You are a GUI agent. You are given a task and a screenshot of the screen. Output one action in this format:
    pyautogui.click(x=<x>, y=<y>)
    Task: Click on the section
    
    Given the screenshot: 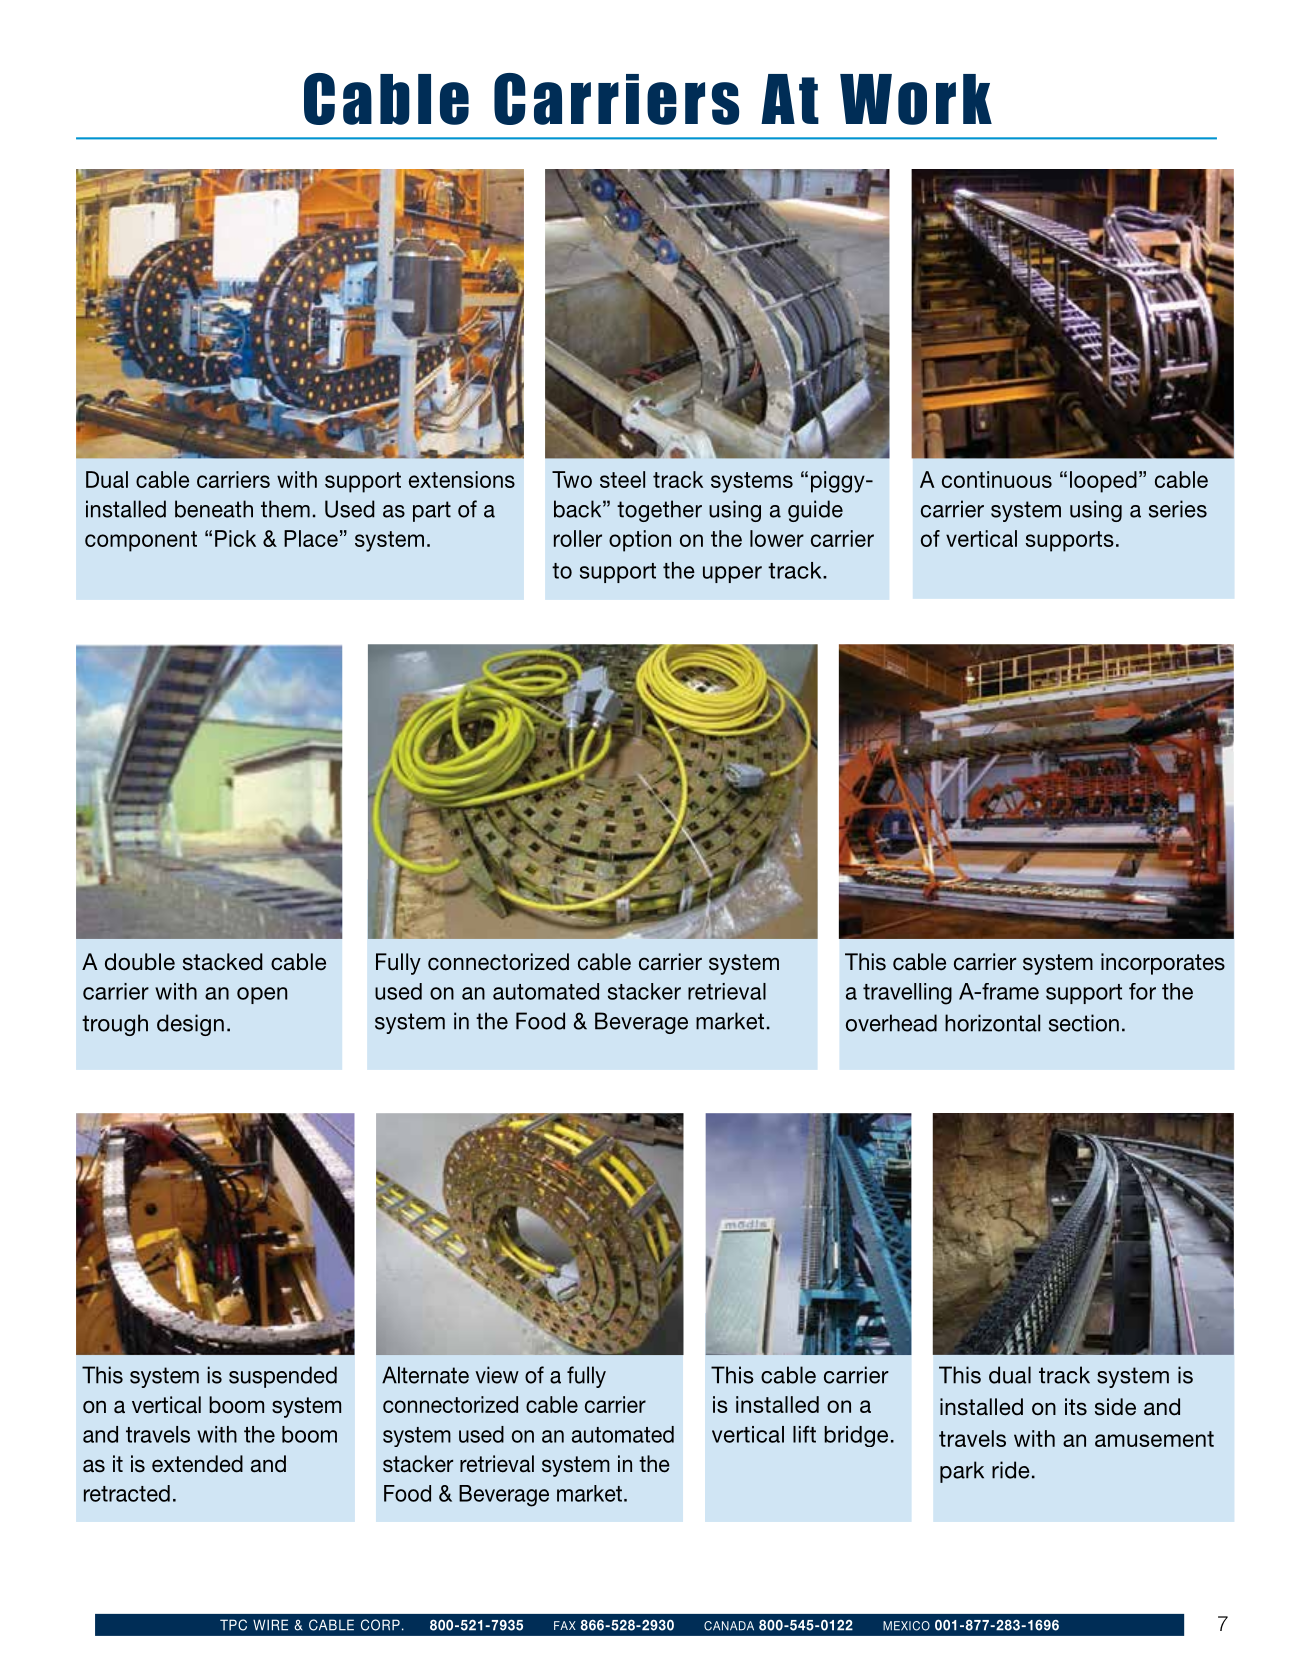 What is the action you would take?
    pyautogui.click(x=1084, y=1023)
